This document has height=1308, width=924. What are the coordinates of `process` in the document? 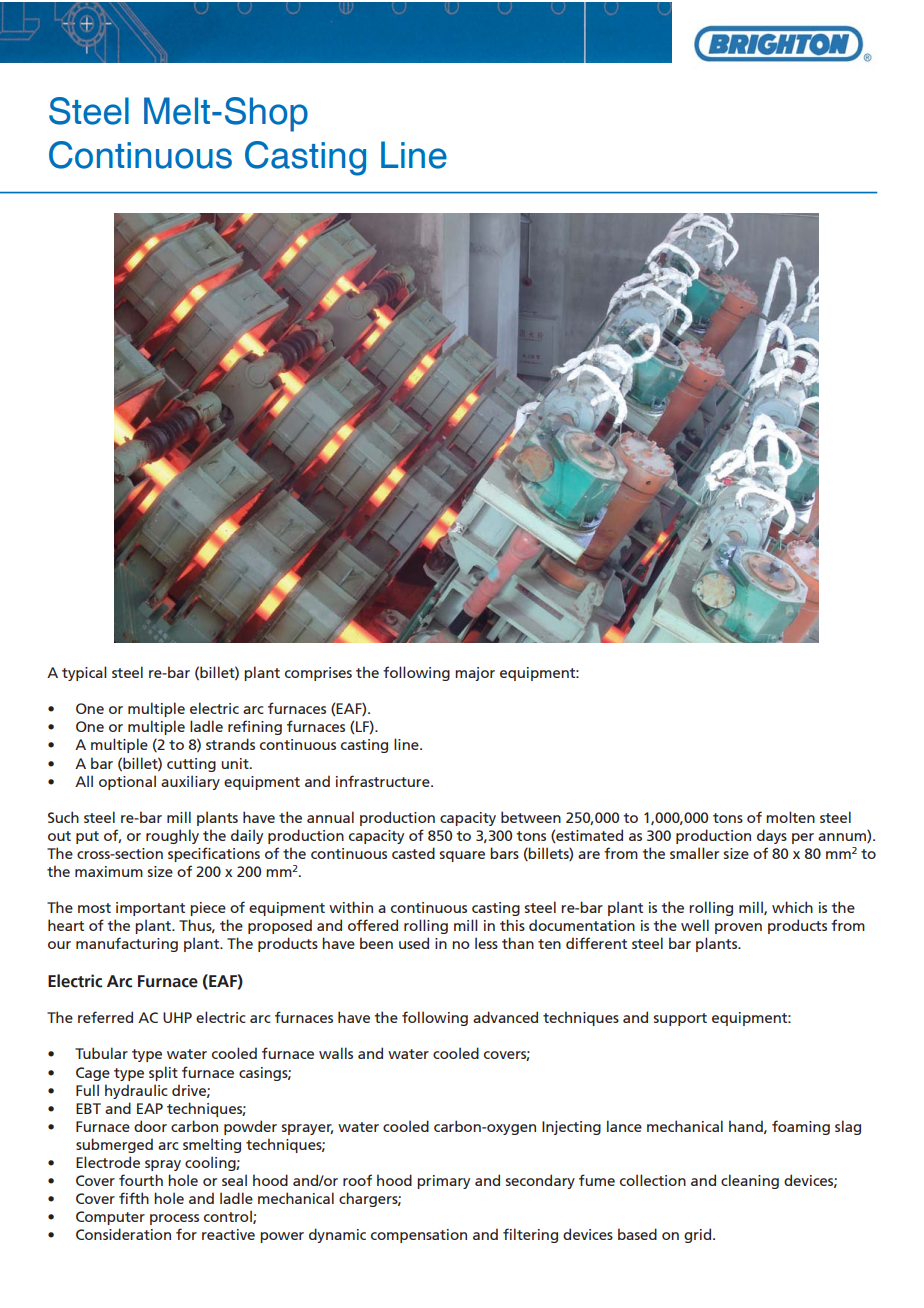 It's located at (174, 1219).
